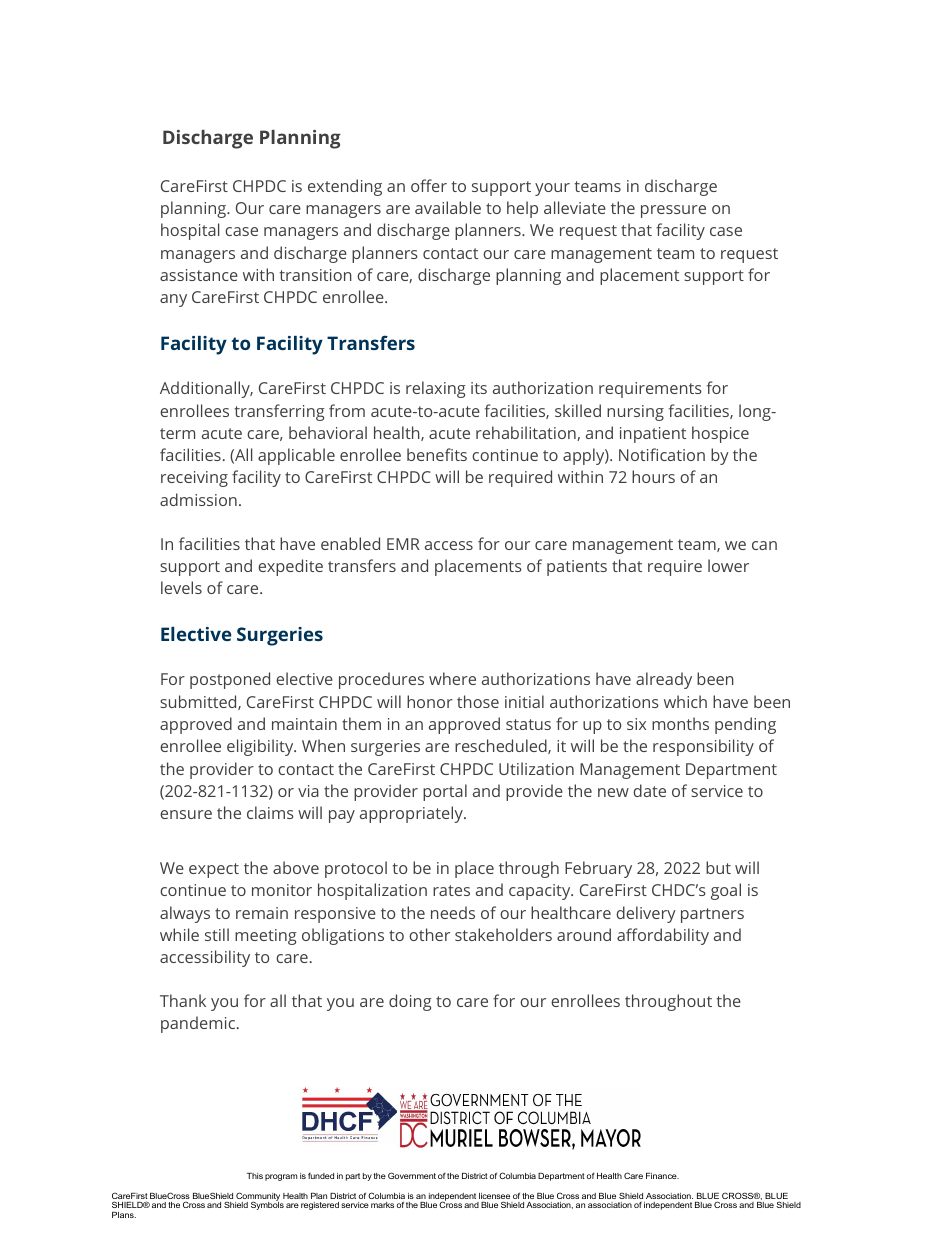 The width and height of the image is (952, 1233). Describe the element at coordinates (230, 680) in the image. I see `postponed` at that location.
